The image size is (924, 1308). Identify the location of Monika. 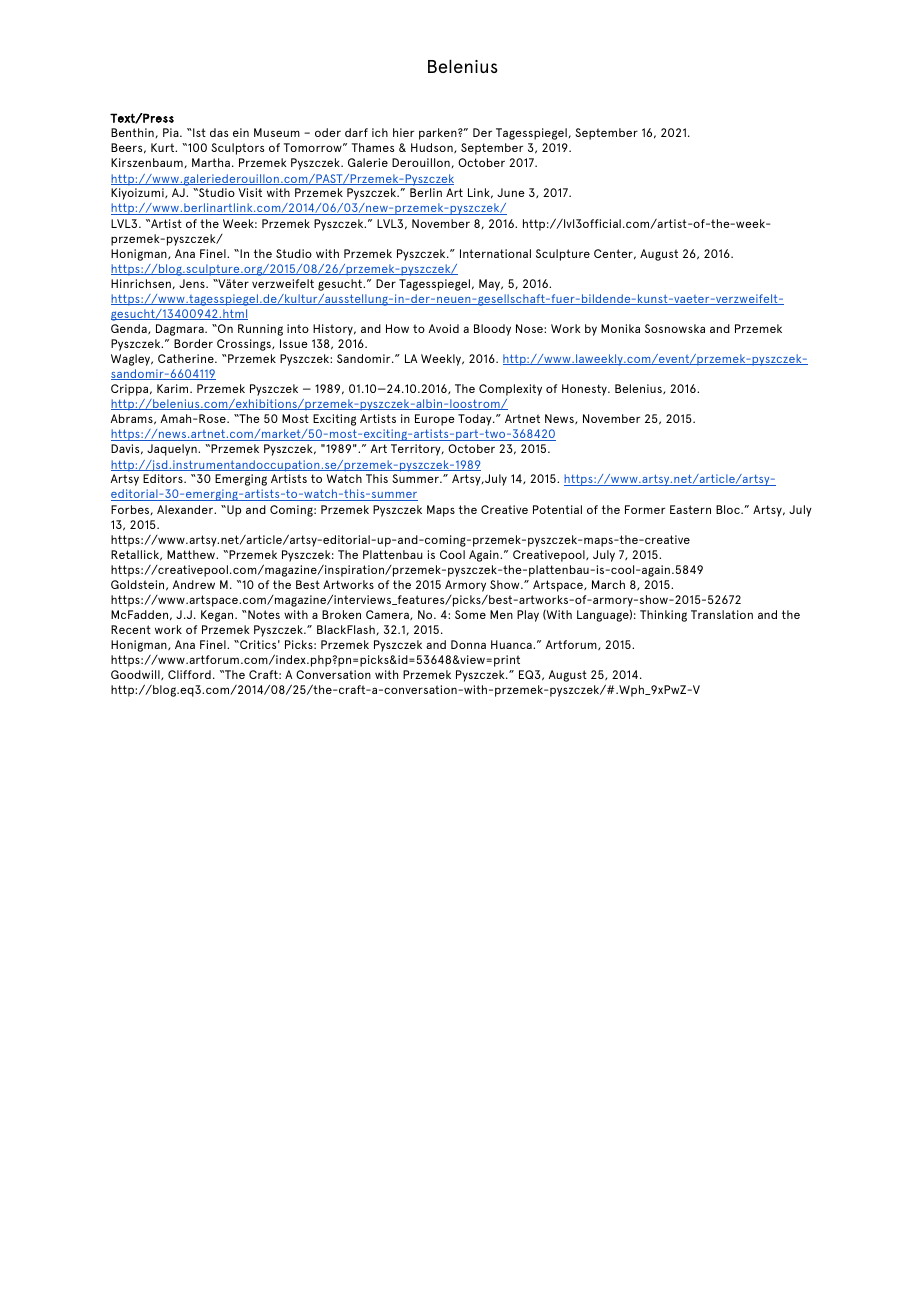
(620, 328).
